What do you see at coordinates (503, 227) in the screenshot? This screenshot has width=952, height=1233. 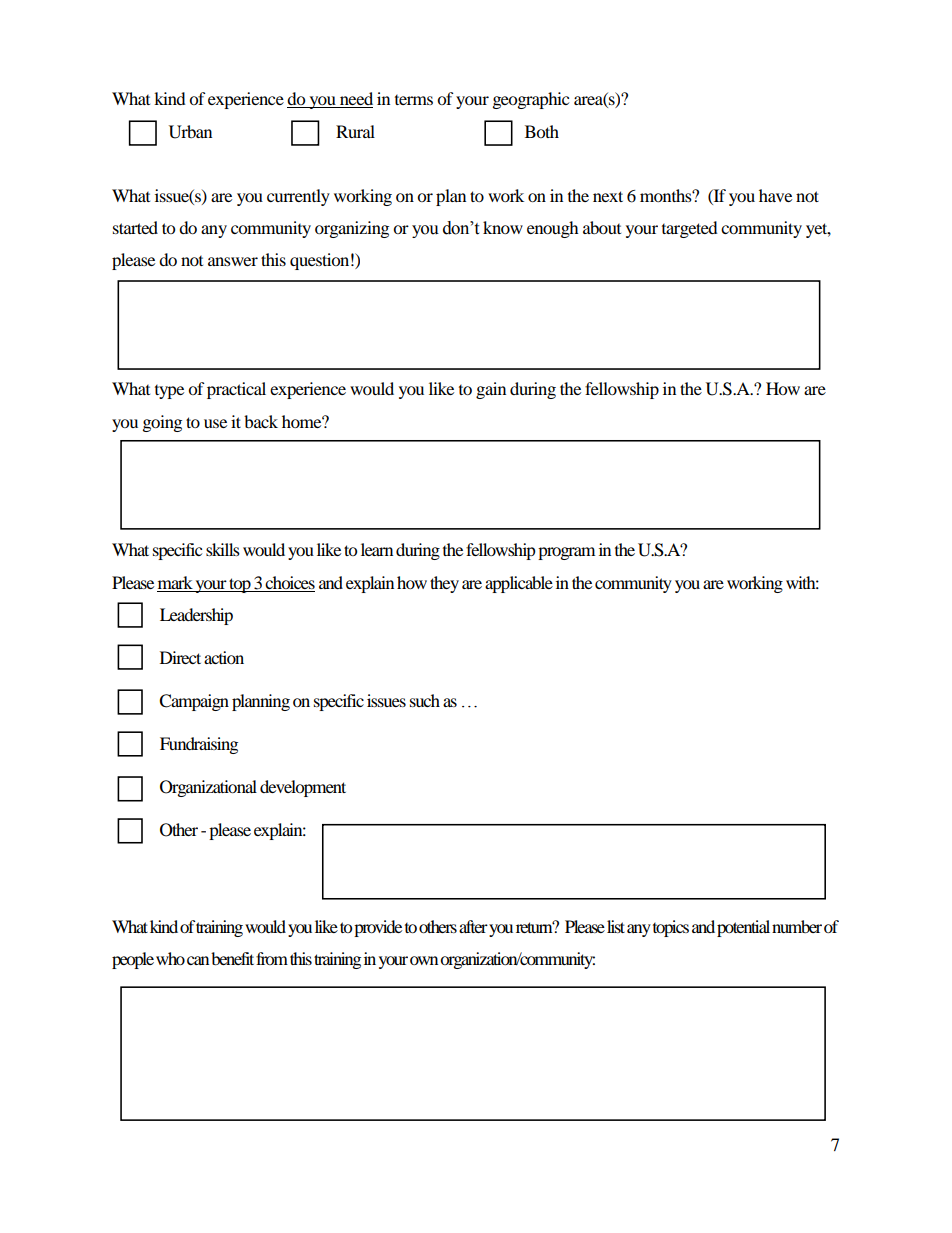 I see `know` at bounding box center [503, 227].
